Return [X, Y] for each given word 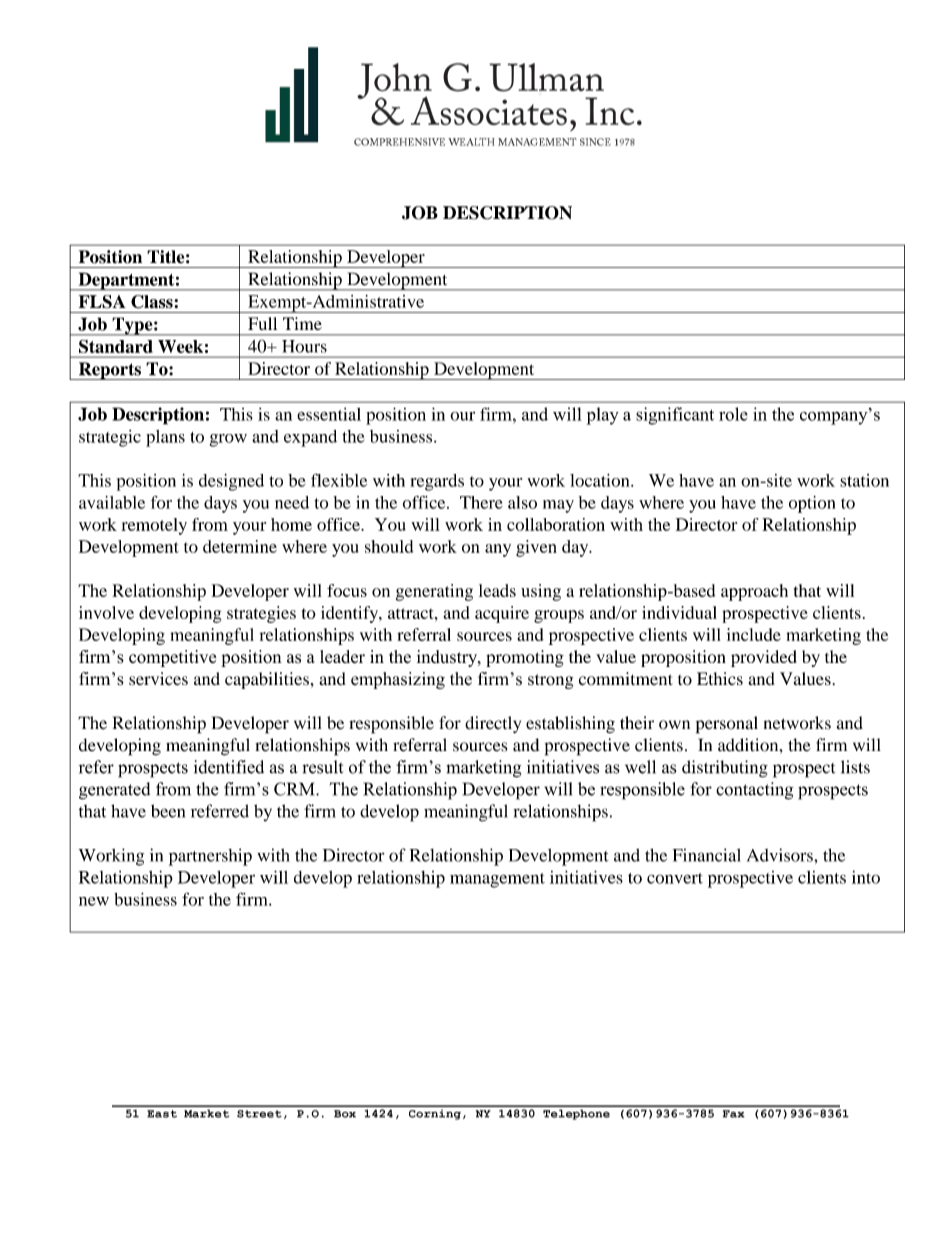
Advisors [781, 855]
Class [153, 302]
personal [727, 725]
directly [493, 724]
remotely [154, 526]
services [158, 679]
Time [302, 323]
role [733, 414]
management [497, 880]
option [812, 504]
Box [345, 1114]
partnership [210, 857]
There [481, 502]
